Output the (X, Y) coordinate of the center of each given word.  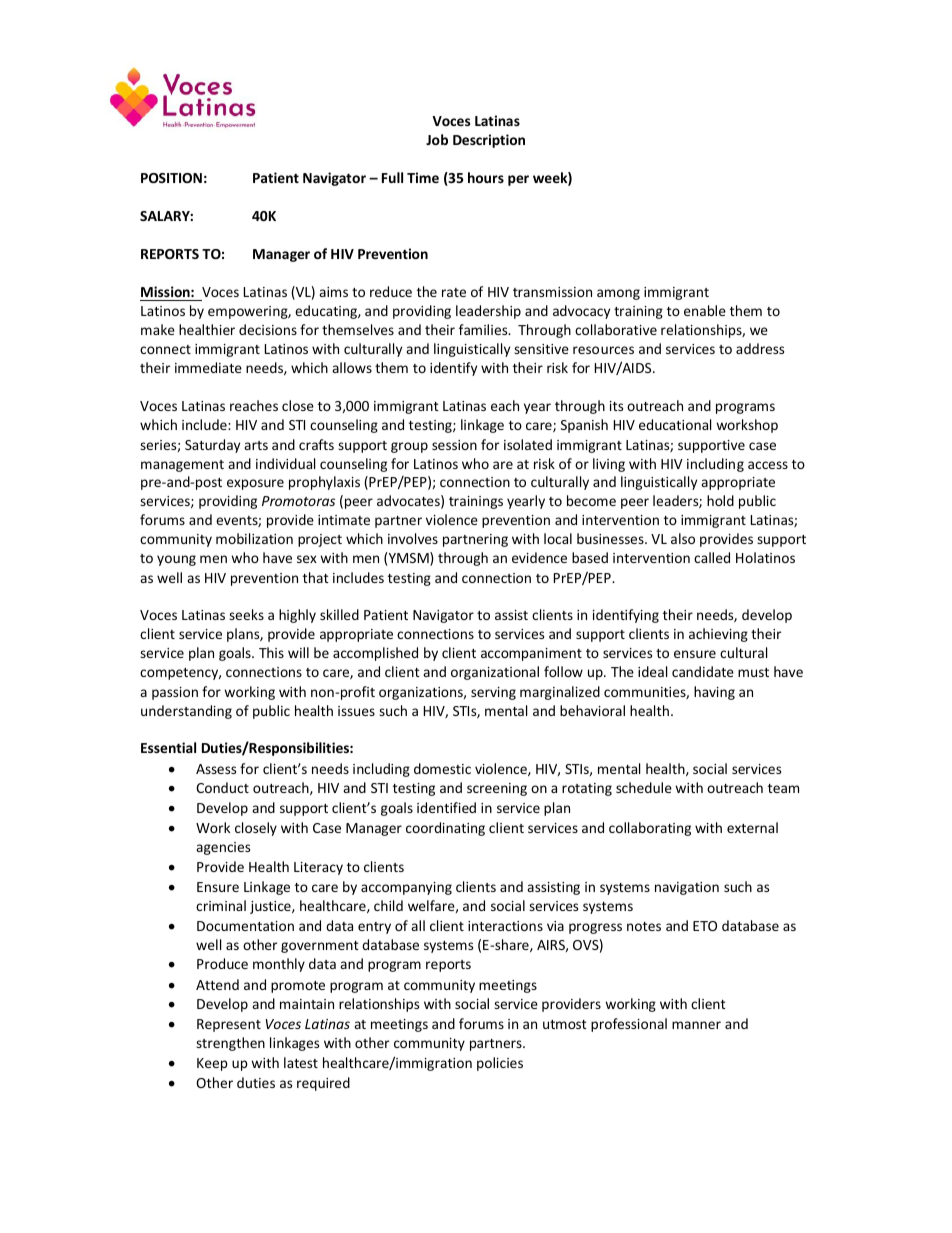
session (454, 445)
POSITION (171, 178)
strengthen (230, 1044)
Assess (216, 769)
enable (705, 310)
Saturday (212, 446)
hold (720, 500)
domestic (442, 768)
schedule (644, 787)
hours (486, 177)
